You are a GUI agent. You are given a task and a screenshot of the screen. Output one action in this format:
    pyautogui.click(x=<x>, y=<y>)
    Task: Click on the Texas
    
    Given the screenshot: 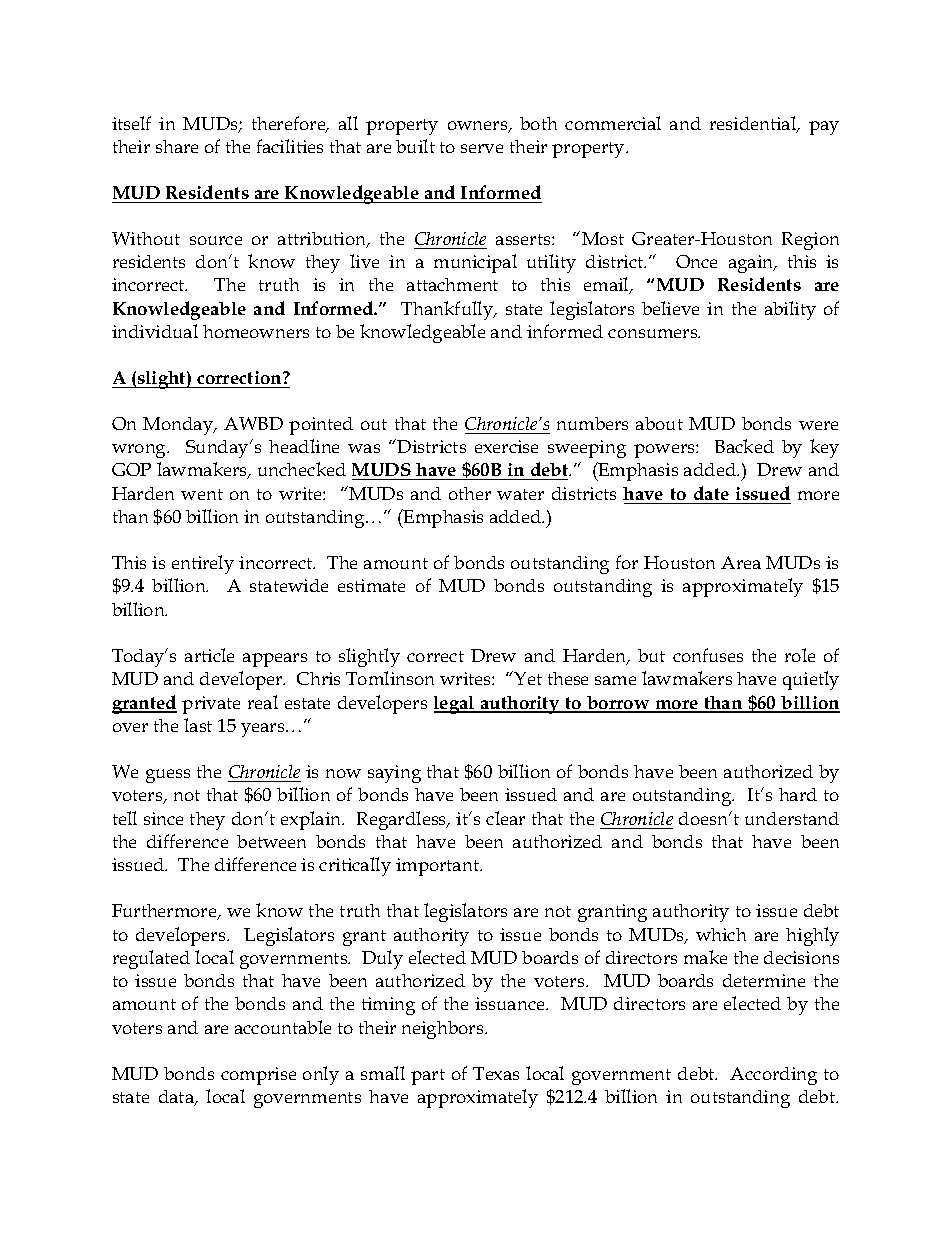 What is the action you would take?
    pyautogui.click(x=496, y=1073)
